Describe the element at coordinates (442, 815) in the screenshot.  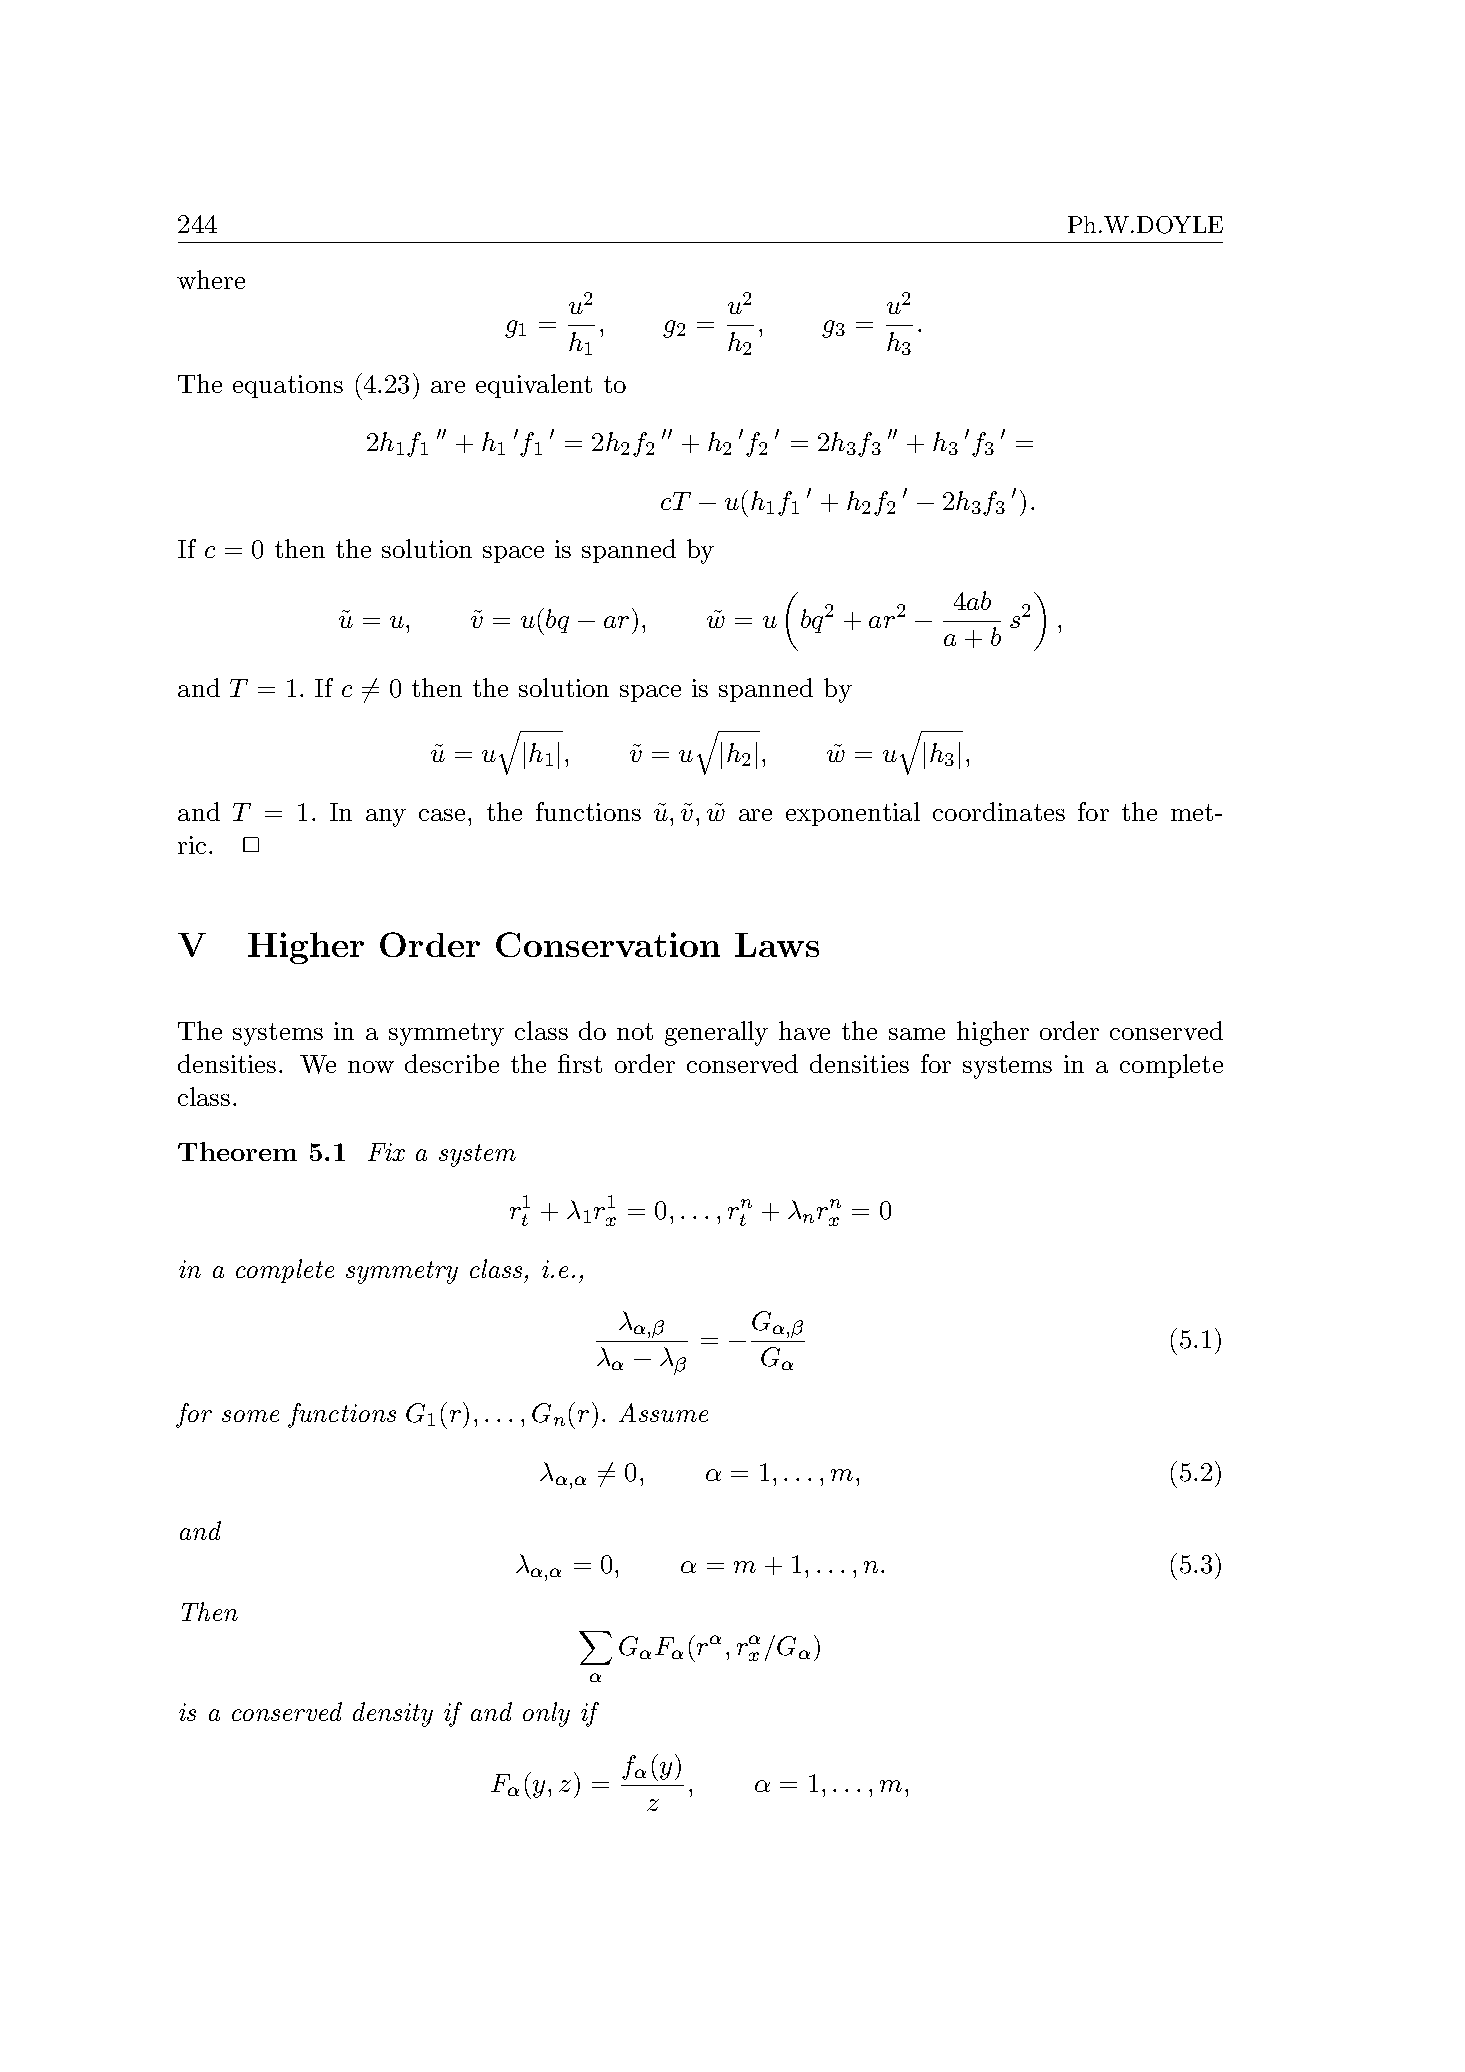
I see `case` at that location.
